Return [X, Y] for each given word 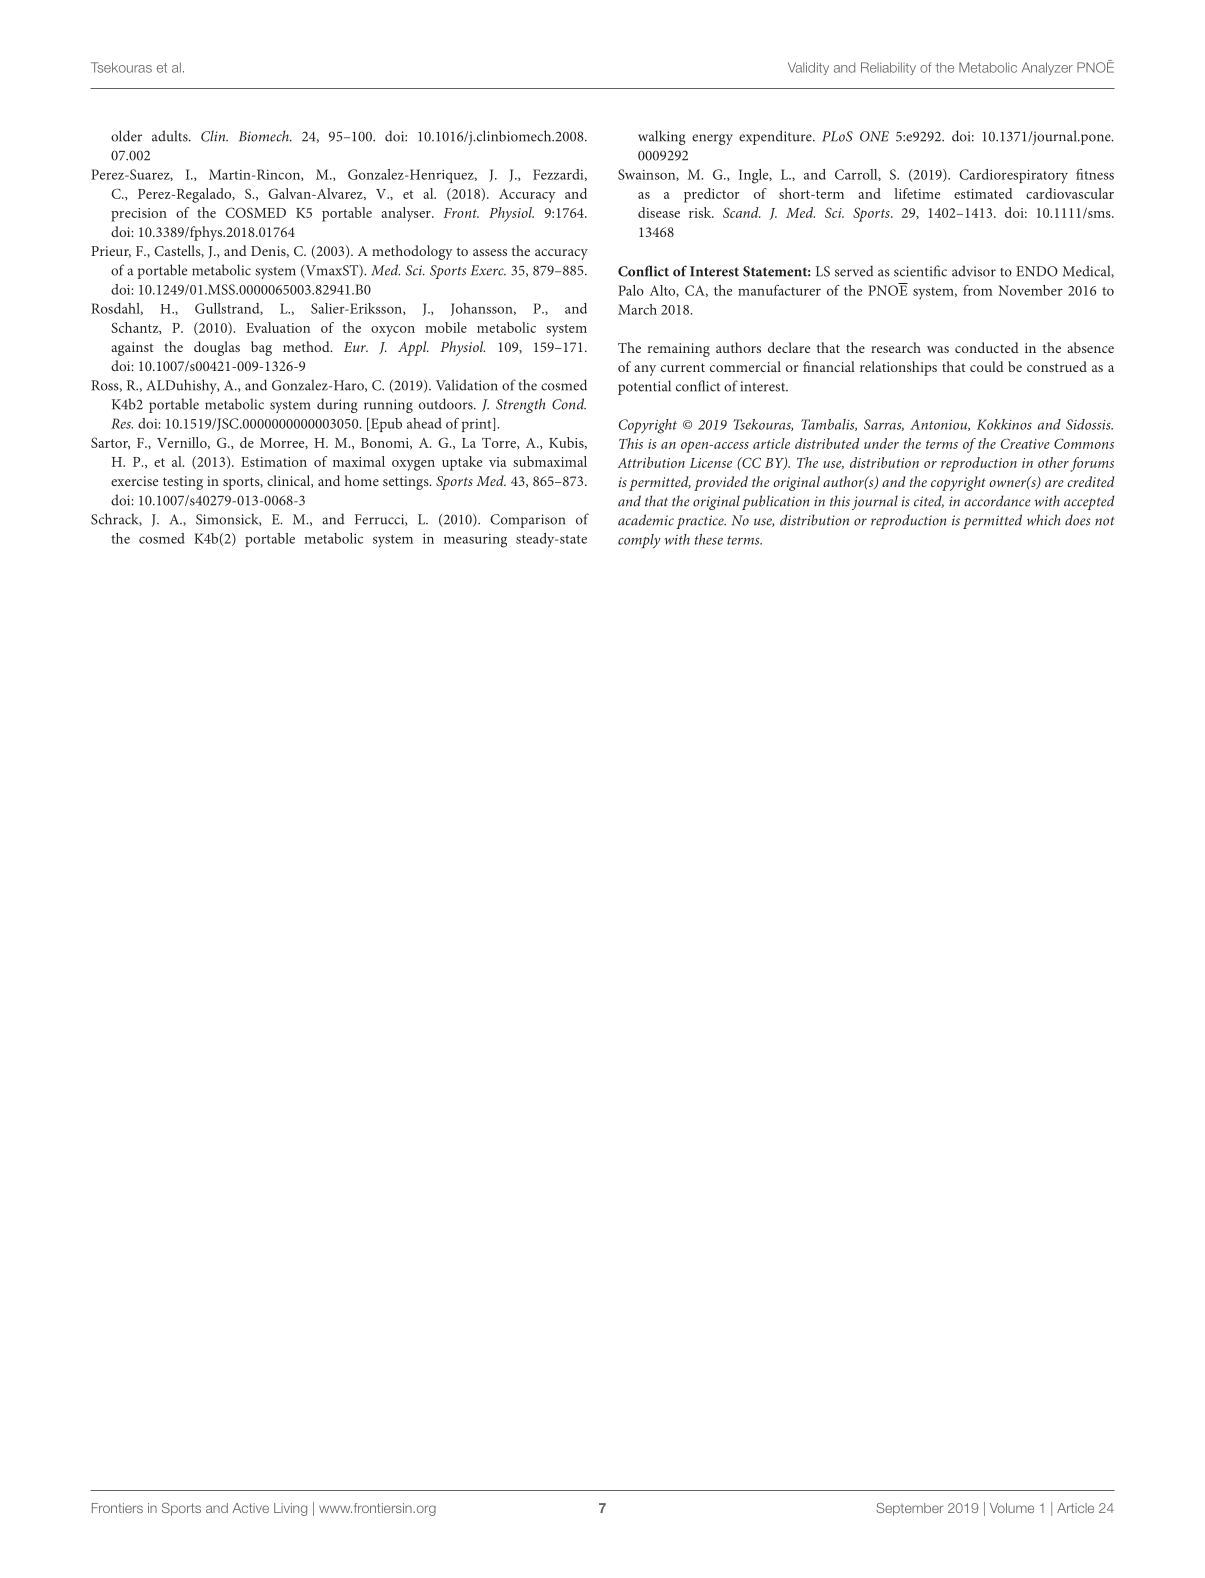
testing [183, 483]
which [1043, 520]
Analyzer [1047, 68]
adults [171, 136]
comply [639, 541]
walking [662, 137]
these [709, 539]
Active [250, 1508]
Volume [1012, 1508]
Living [290, 1509]
